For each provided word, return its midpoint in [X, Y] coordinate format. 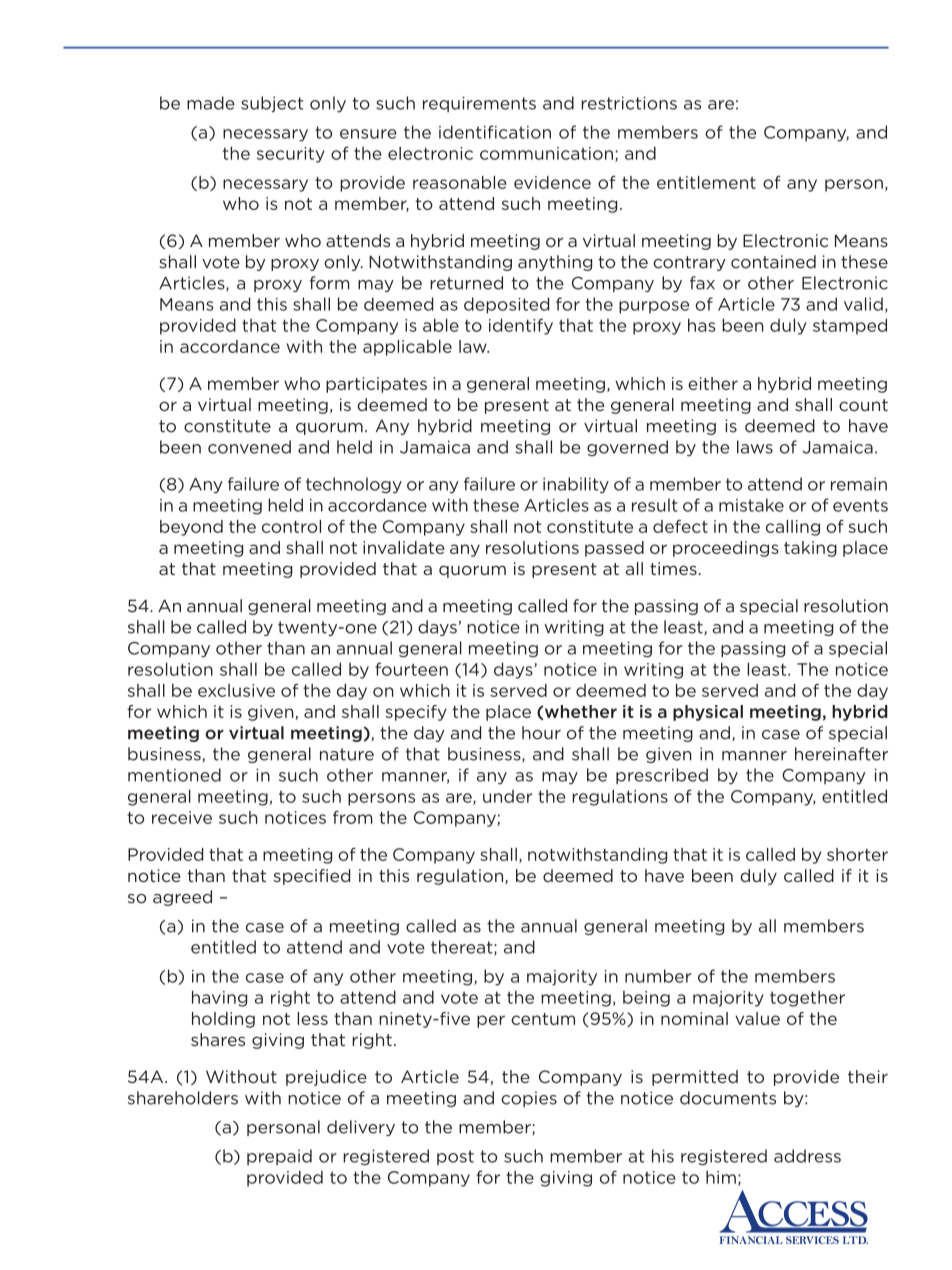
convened [249, 447]
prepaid [279, 1157]
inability [576, 485]
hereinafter [841, 754]
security [291, 155]
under [507, 796]
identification [495, 132]
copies [529, 1099]
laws [755, 447]
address [807, 1156]
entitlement [706, 182]
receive [182, 817]
